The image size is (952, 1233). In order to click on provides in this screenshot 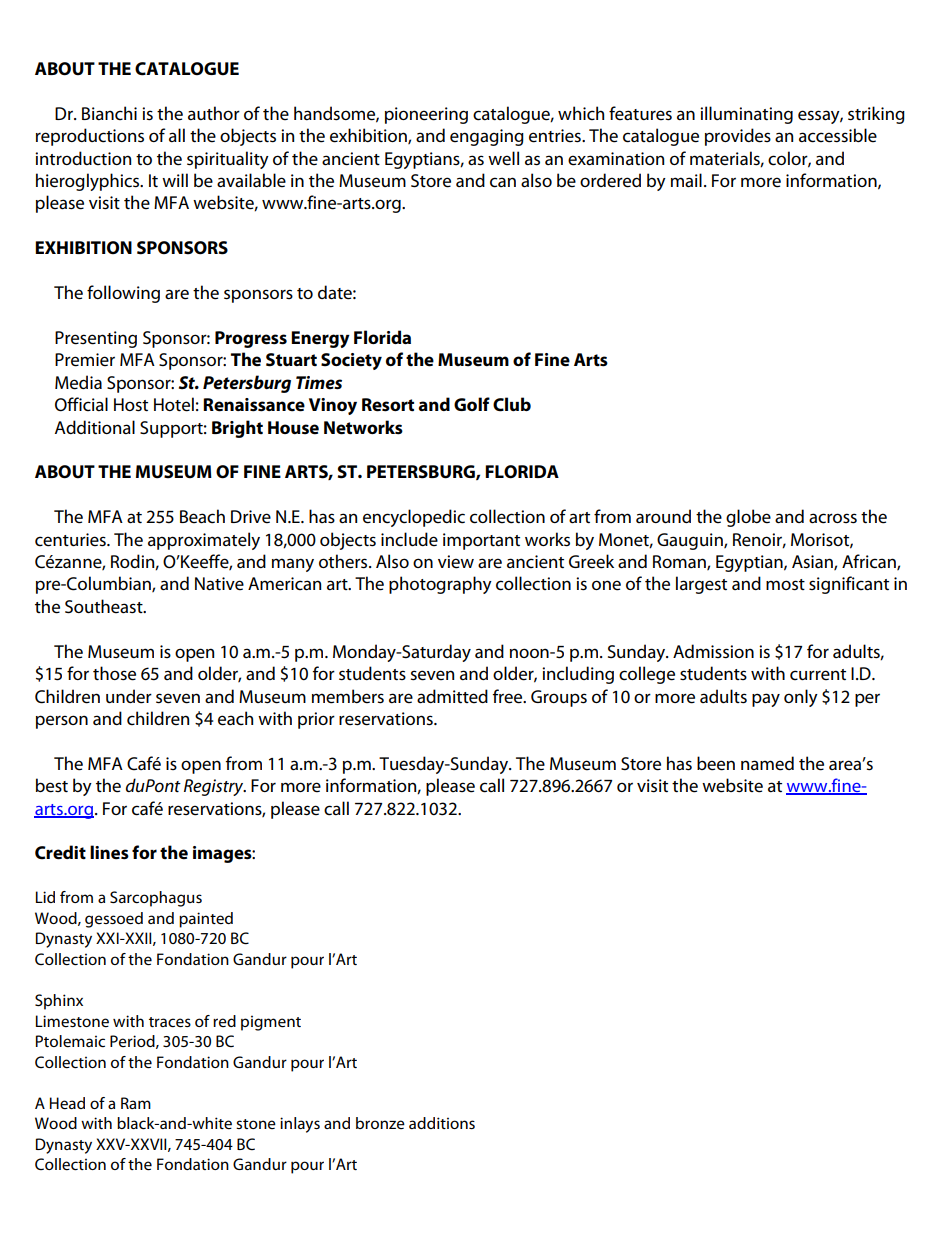, I will do `click(738, 137)`.
